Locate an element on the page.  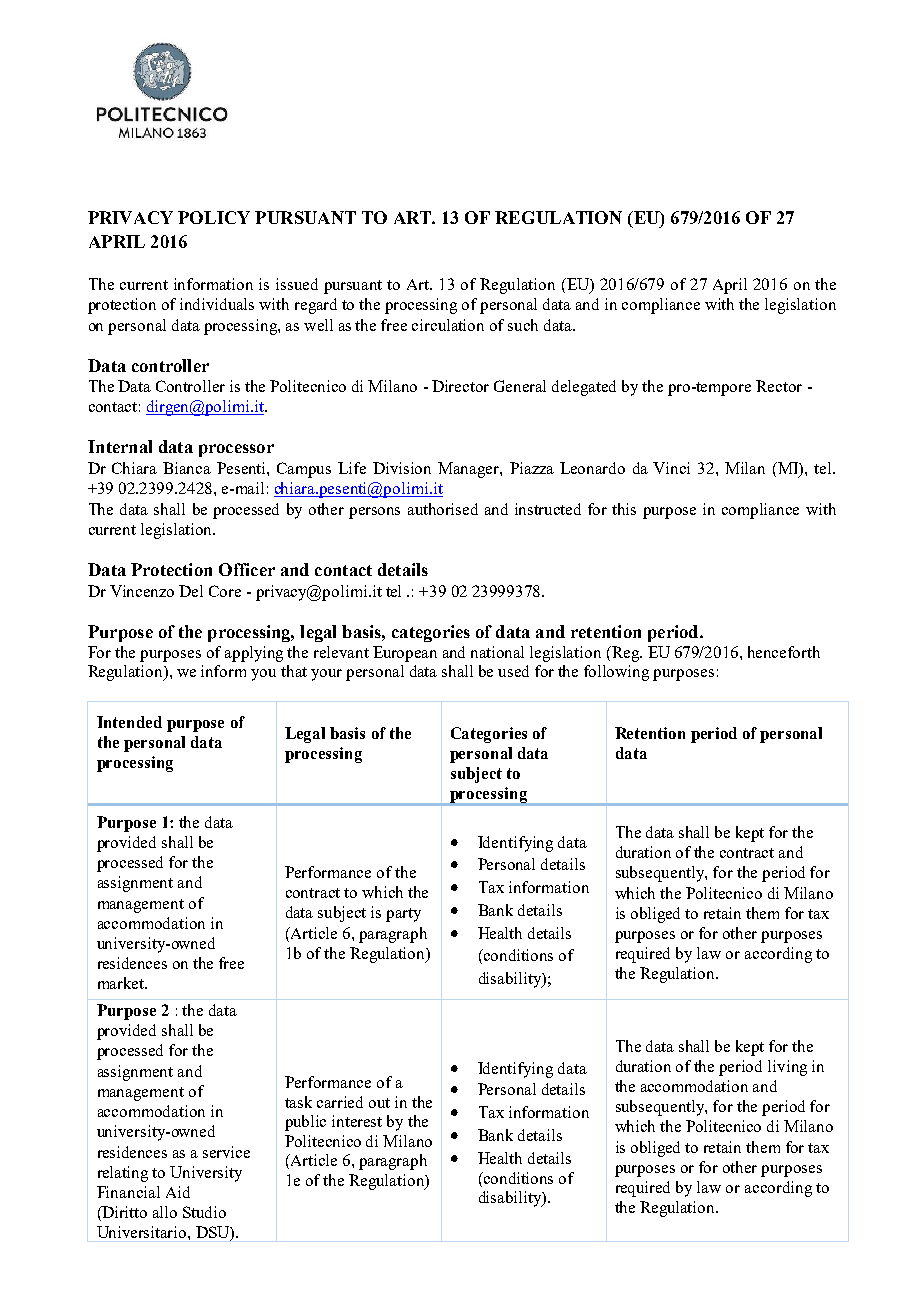
living is located at coordinates (787, 1068).
